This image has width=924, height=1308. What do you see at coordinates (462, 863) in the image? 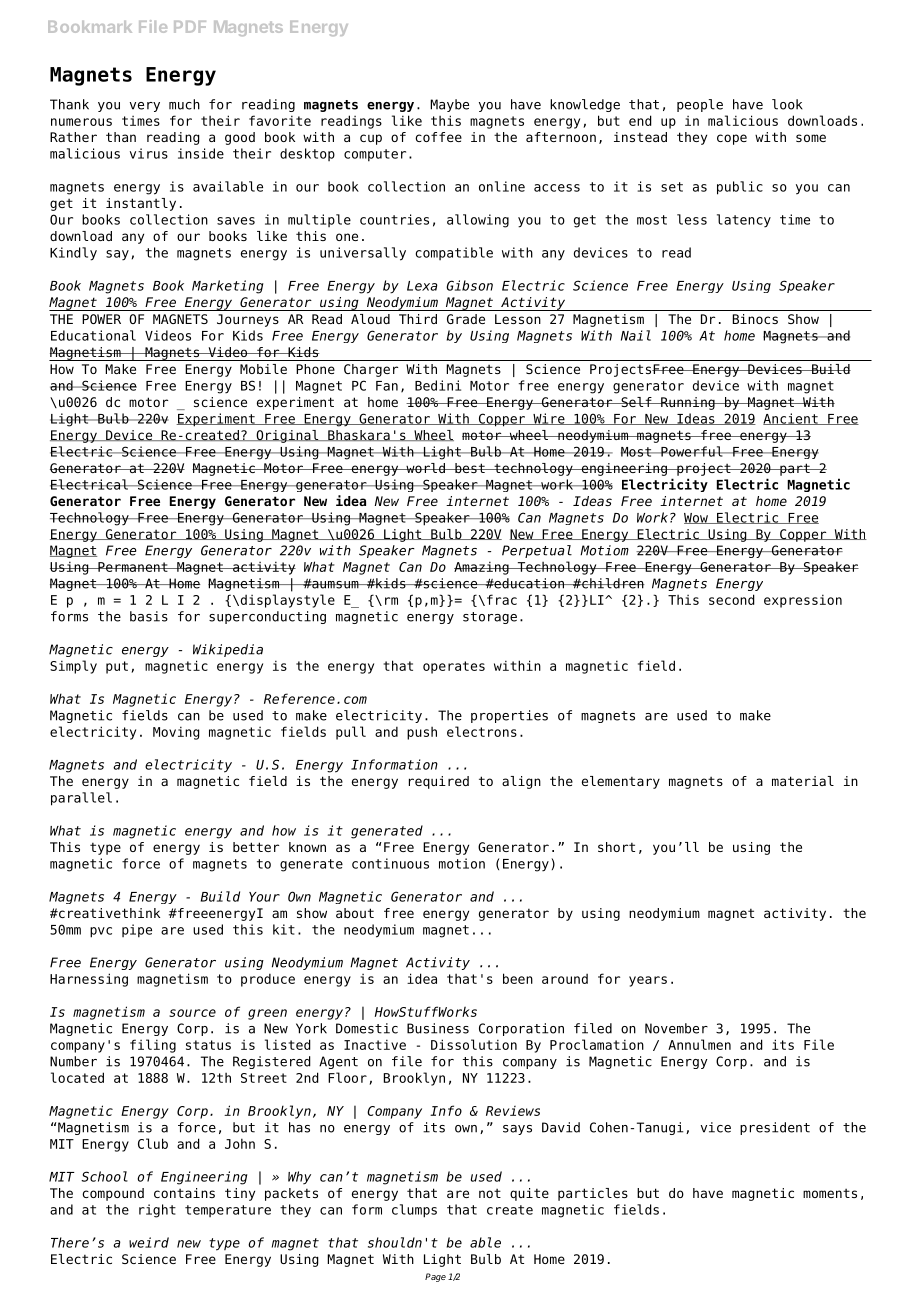
I see `motion` at bounding box center [462, 863].
